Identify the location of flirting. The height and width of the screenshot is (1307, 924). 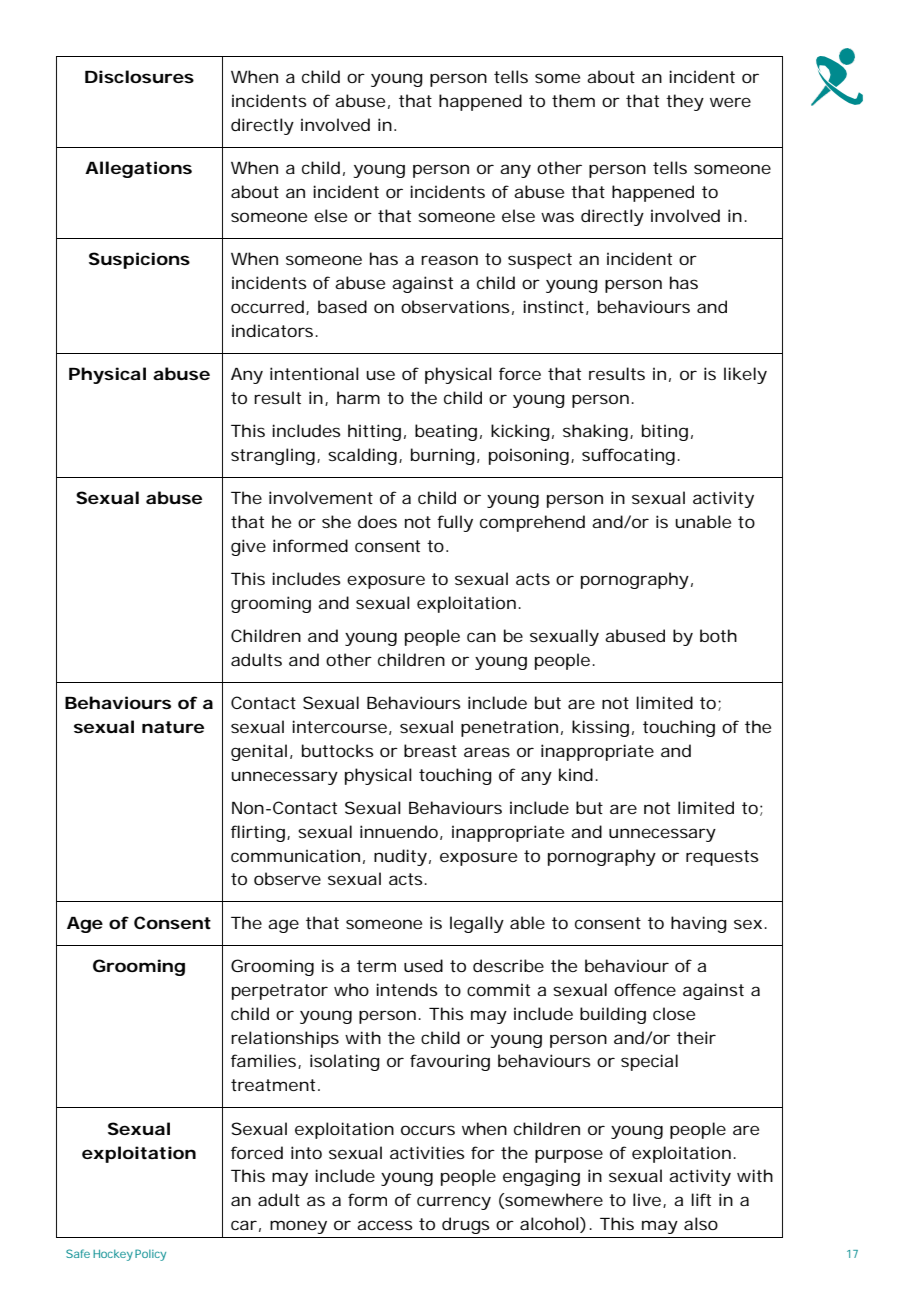
(258, 833).
